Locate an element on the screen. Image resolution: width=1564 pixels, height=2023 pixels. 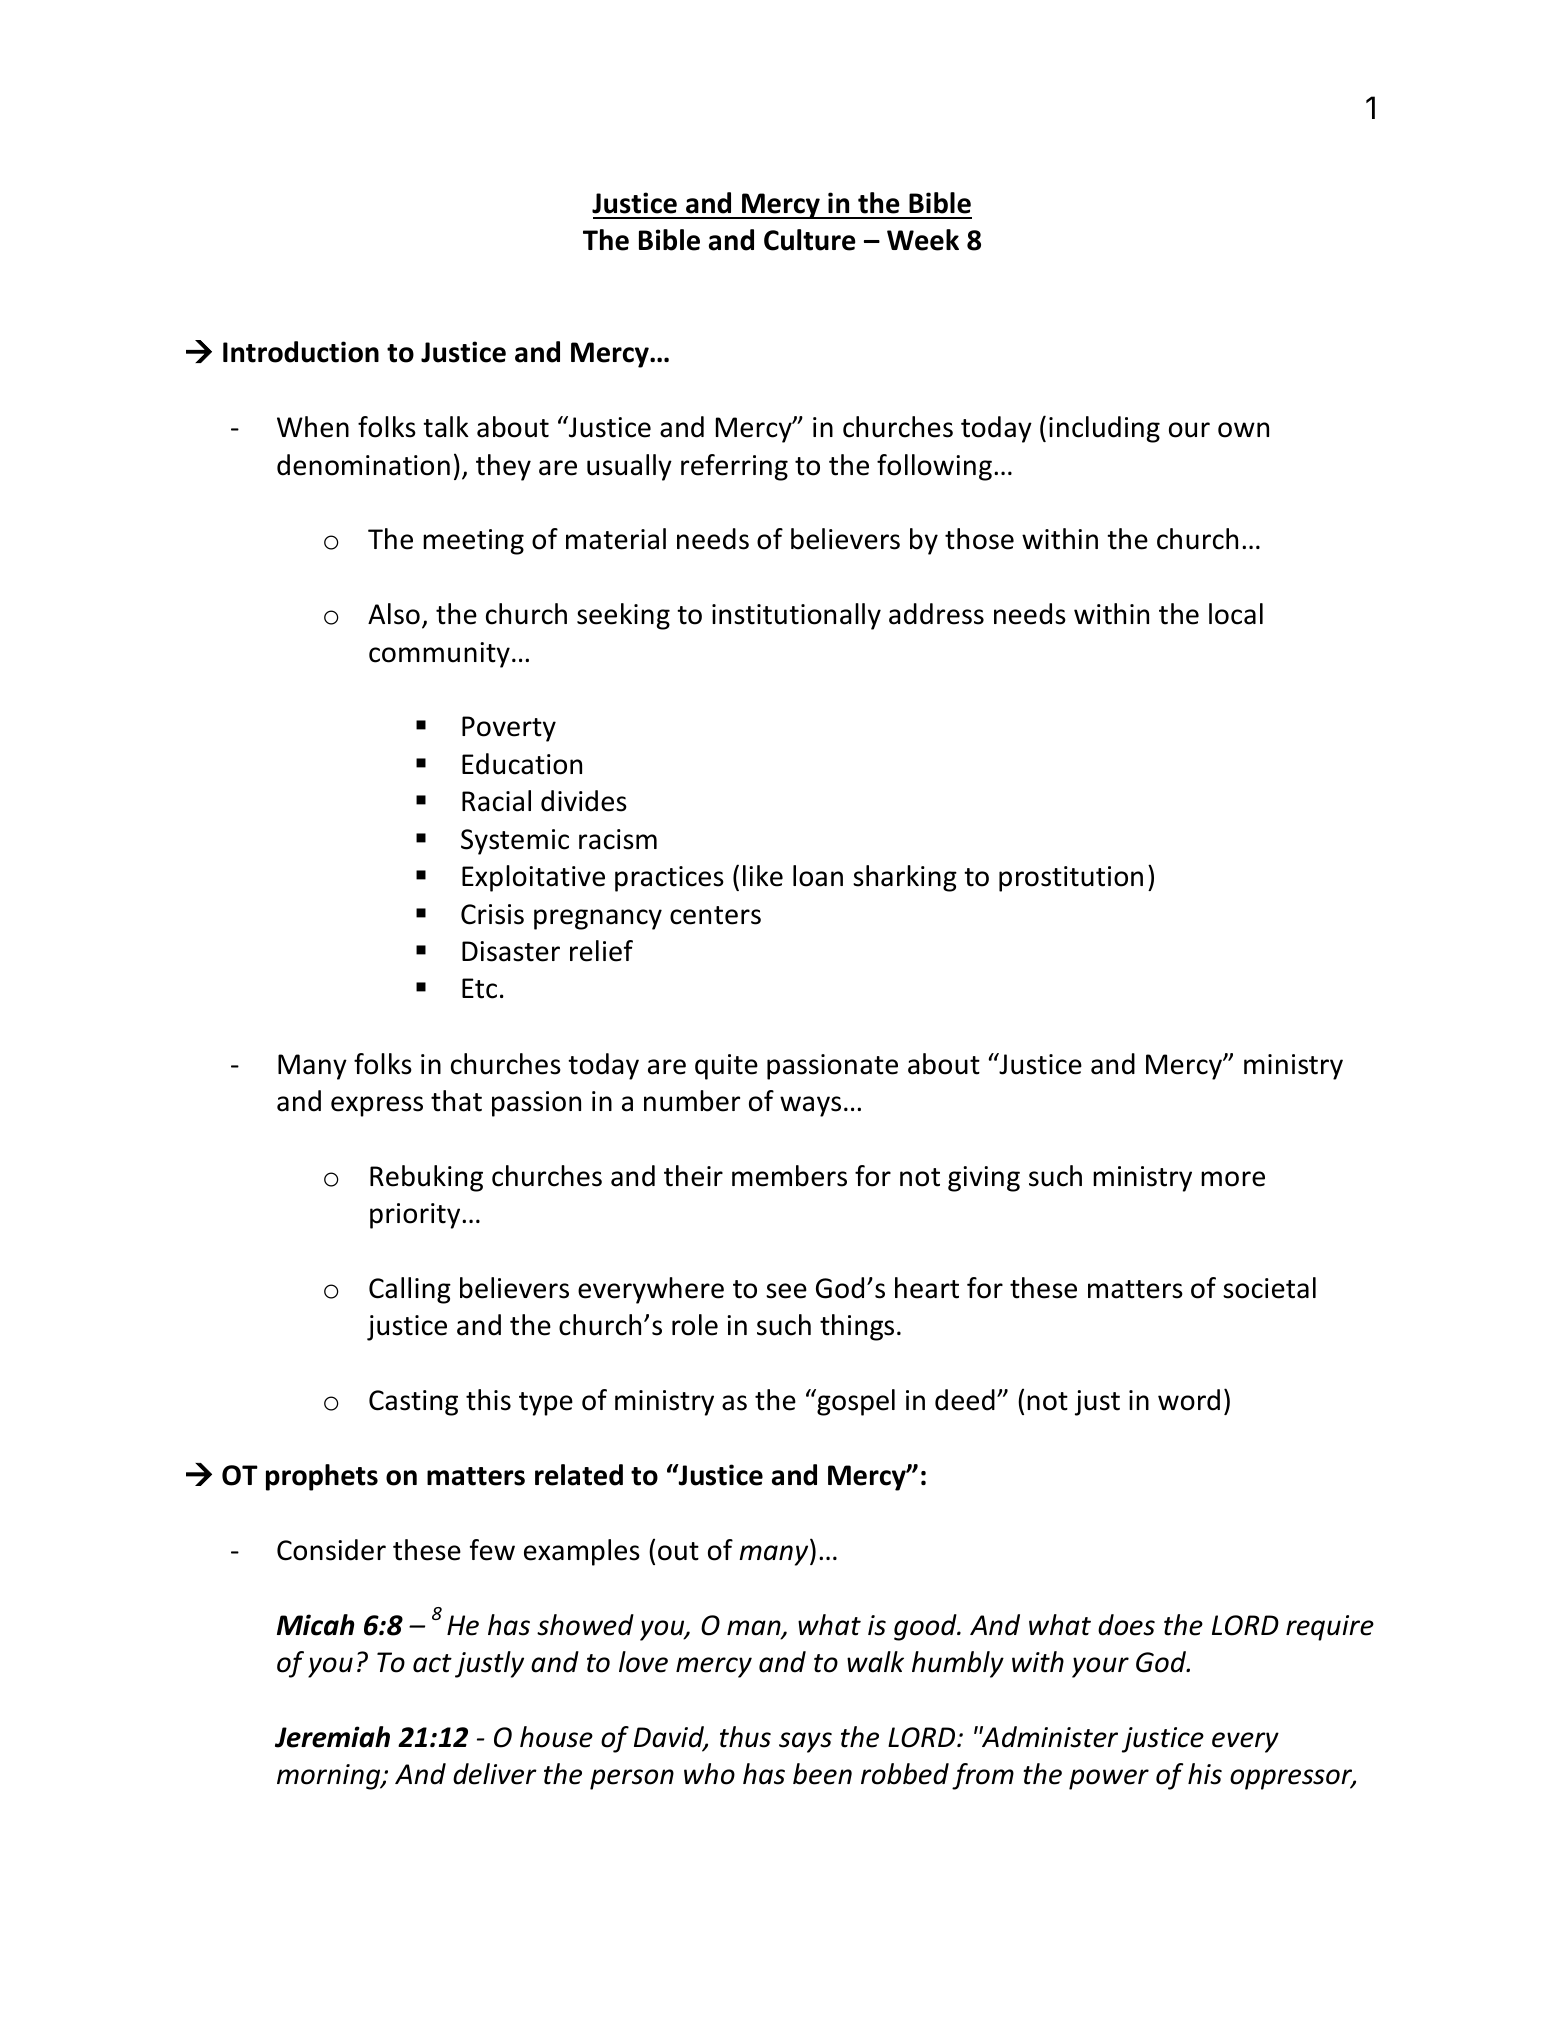
Introduction is located at coordinates (301, 352).
